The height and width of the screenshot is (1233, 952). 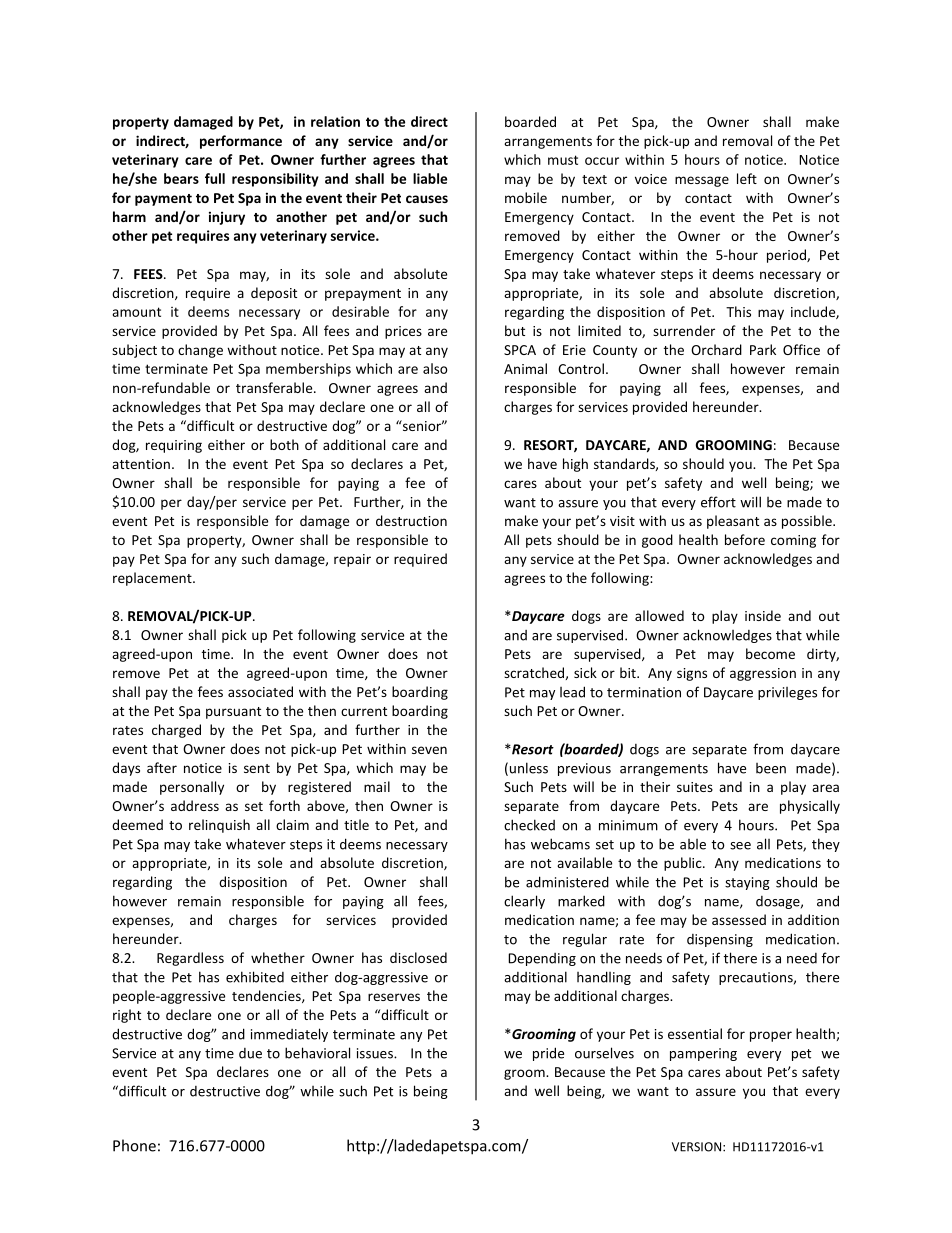 I want to click on scratched, so click(x=534, y=672).
